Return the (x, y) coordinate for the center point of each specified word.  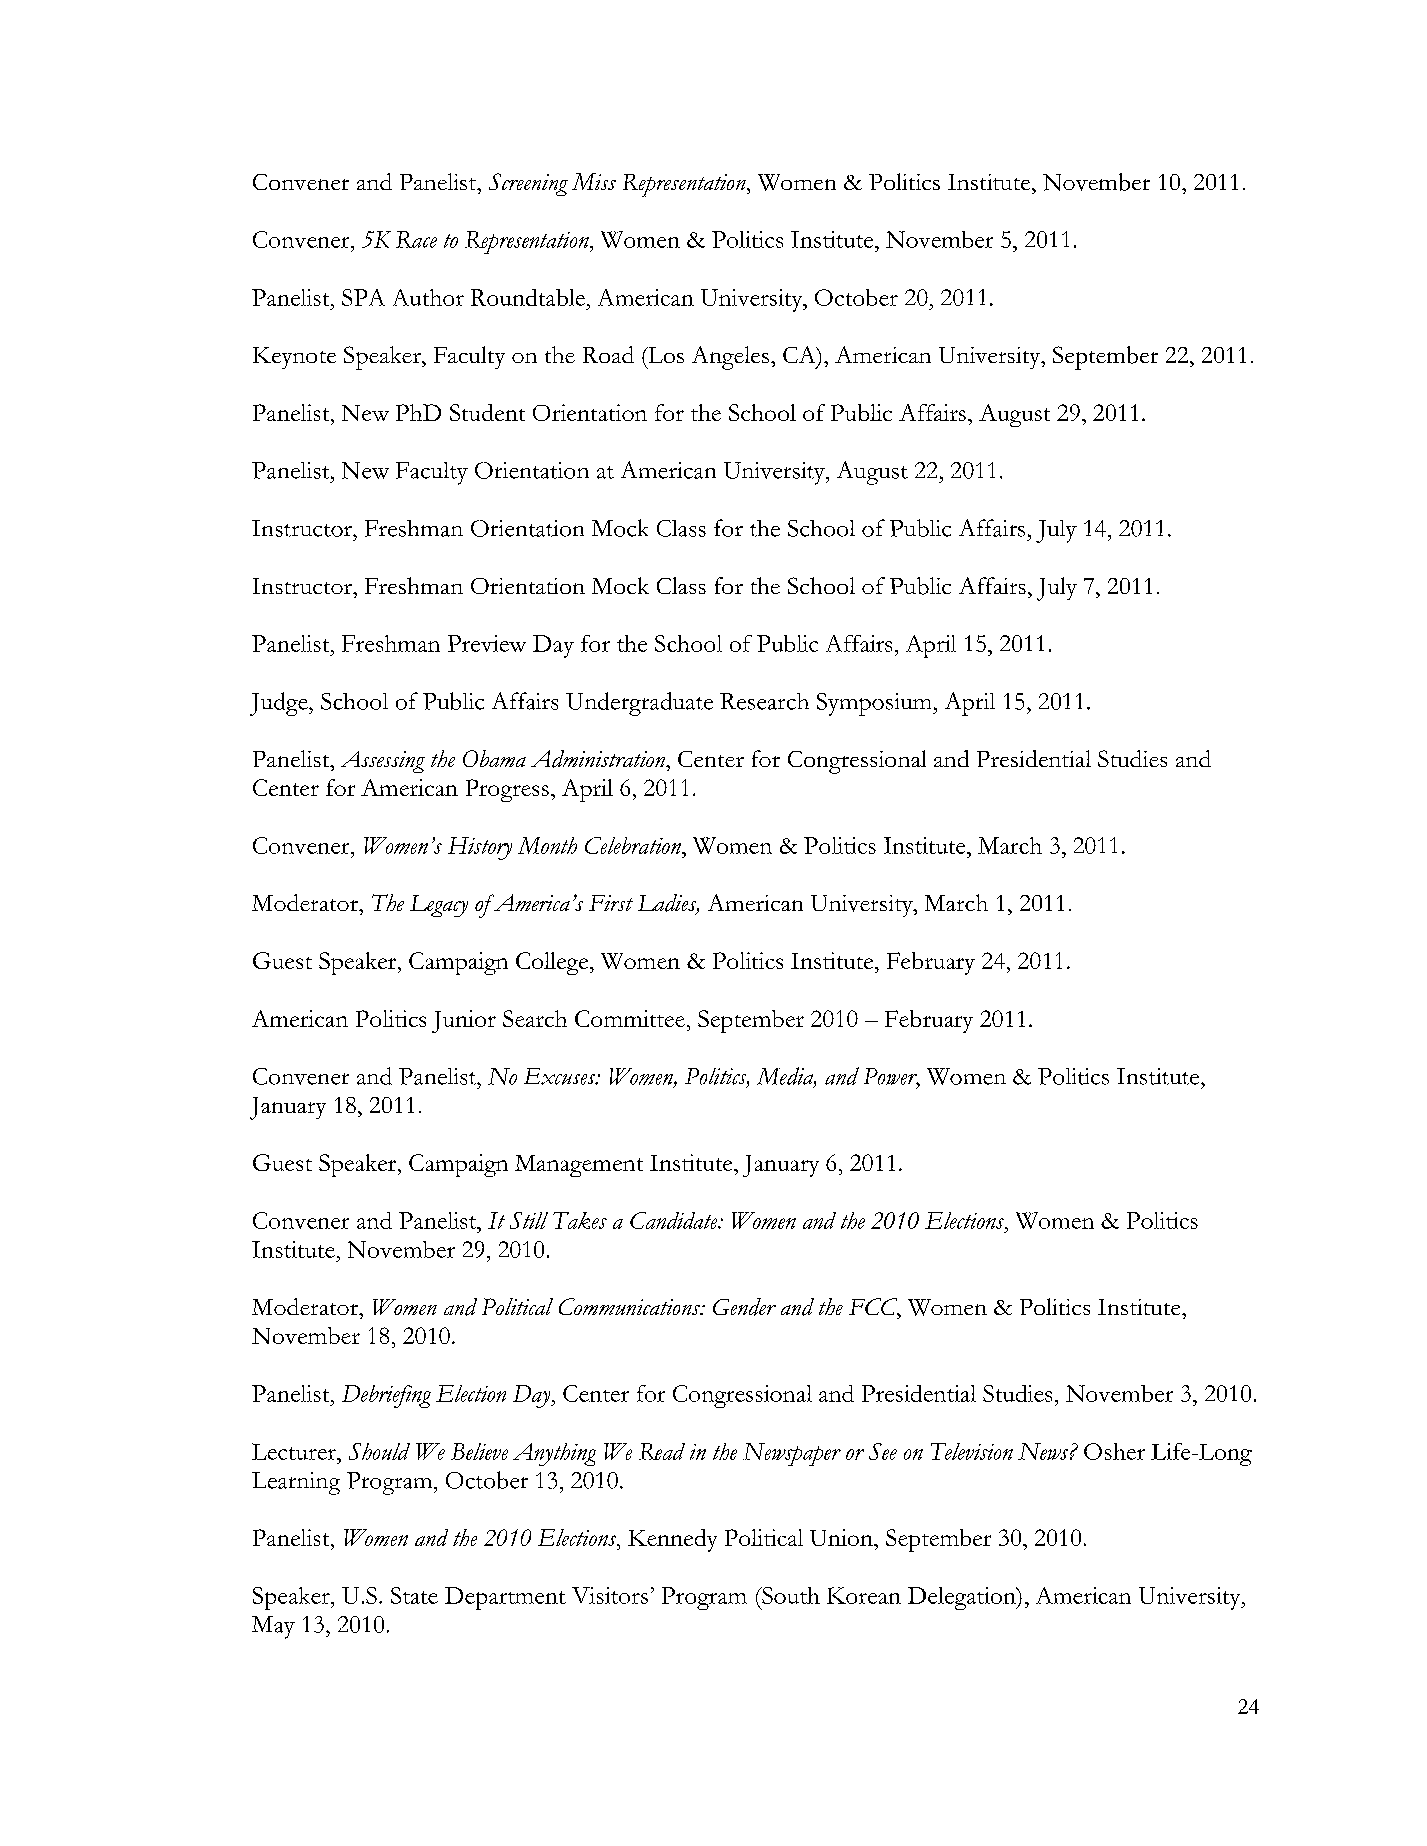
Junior (464, 1021)
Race (416, 239)
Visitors (610, 1595)
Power (892, 1077)
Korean (864, 1595)
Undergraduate (639, 704)
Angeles (730, 358)
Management (579, 1166)
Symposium (875, 704)
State (414, 1595)
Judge (280, 704)
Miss (594, 181)
